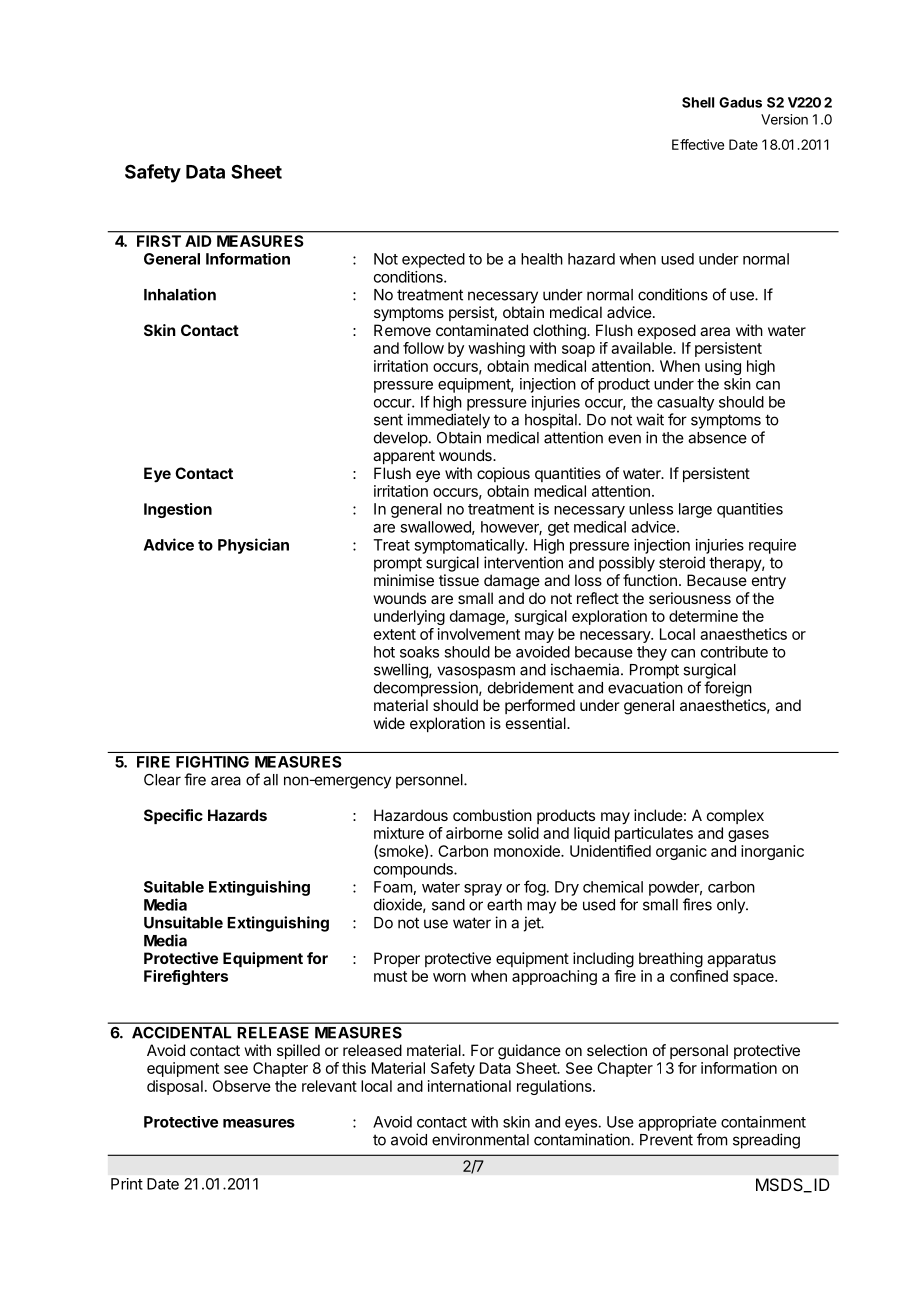  Describe the element at coordinates (433, 260) in the page. I see `expected` at that location.
